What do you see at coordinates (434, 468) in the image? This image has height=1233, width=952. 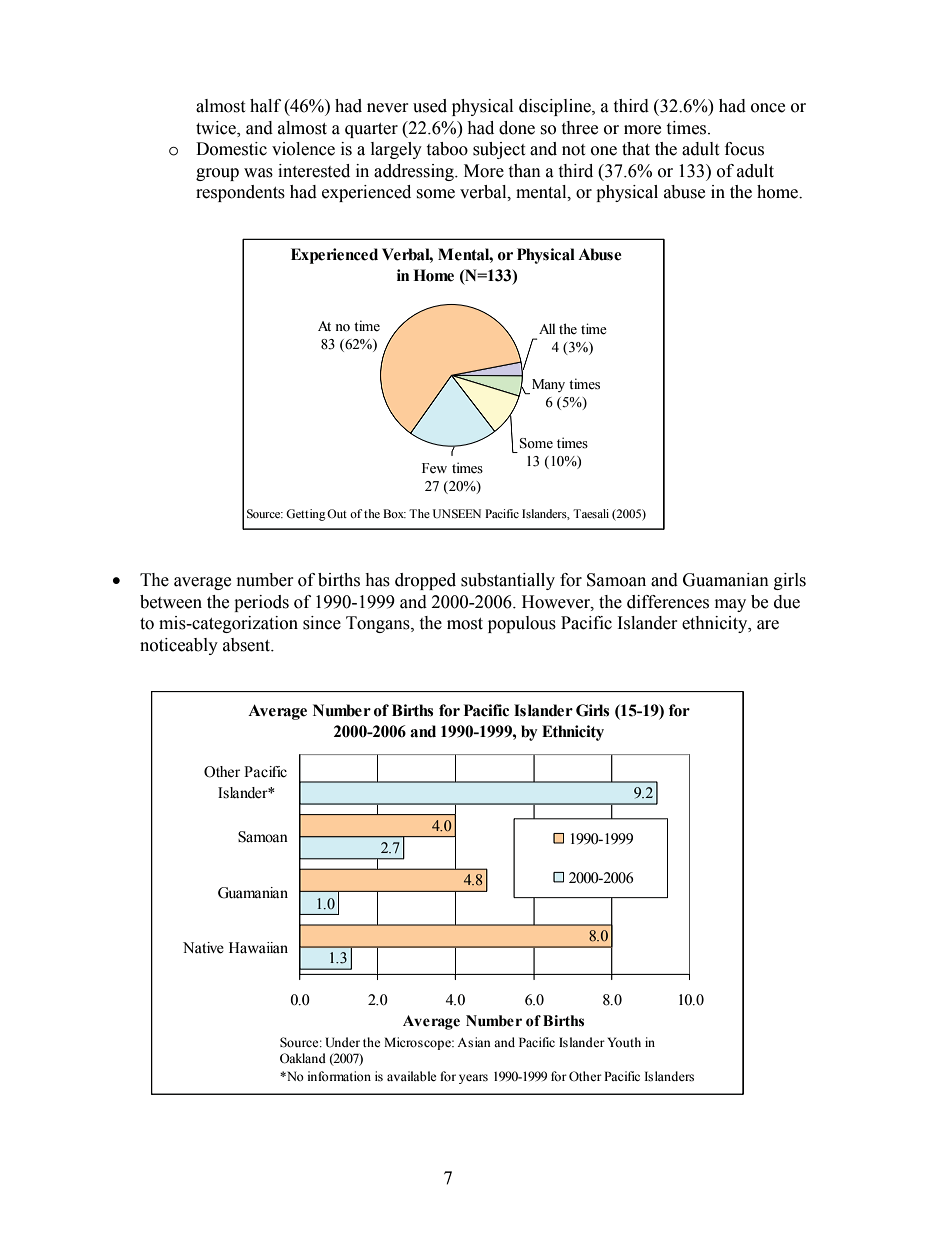 I see `Few` at bounding box center [434, 468].
